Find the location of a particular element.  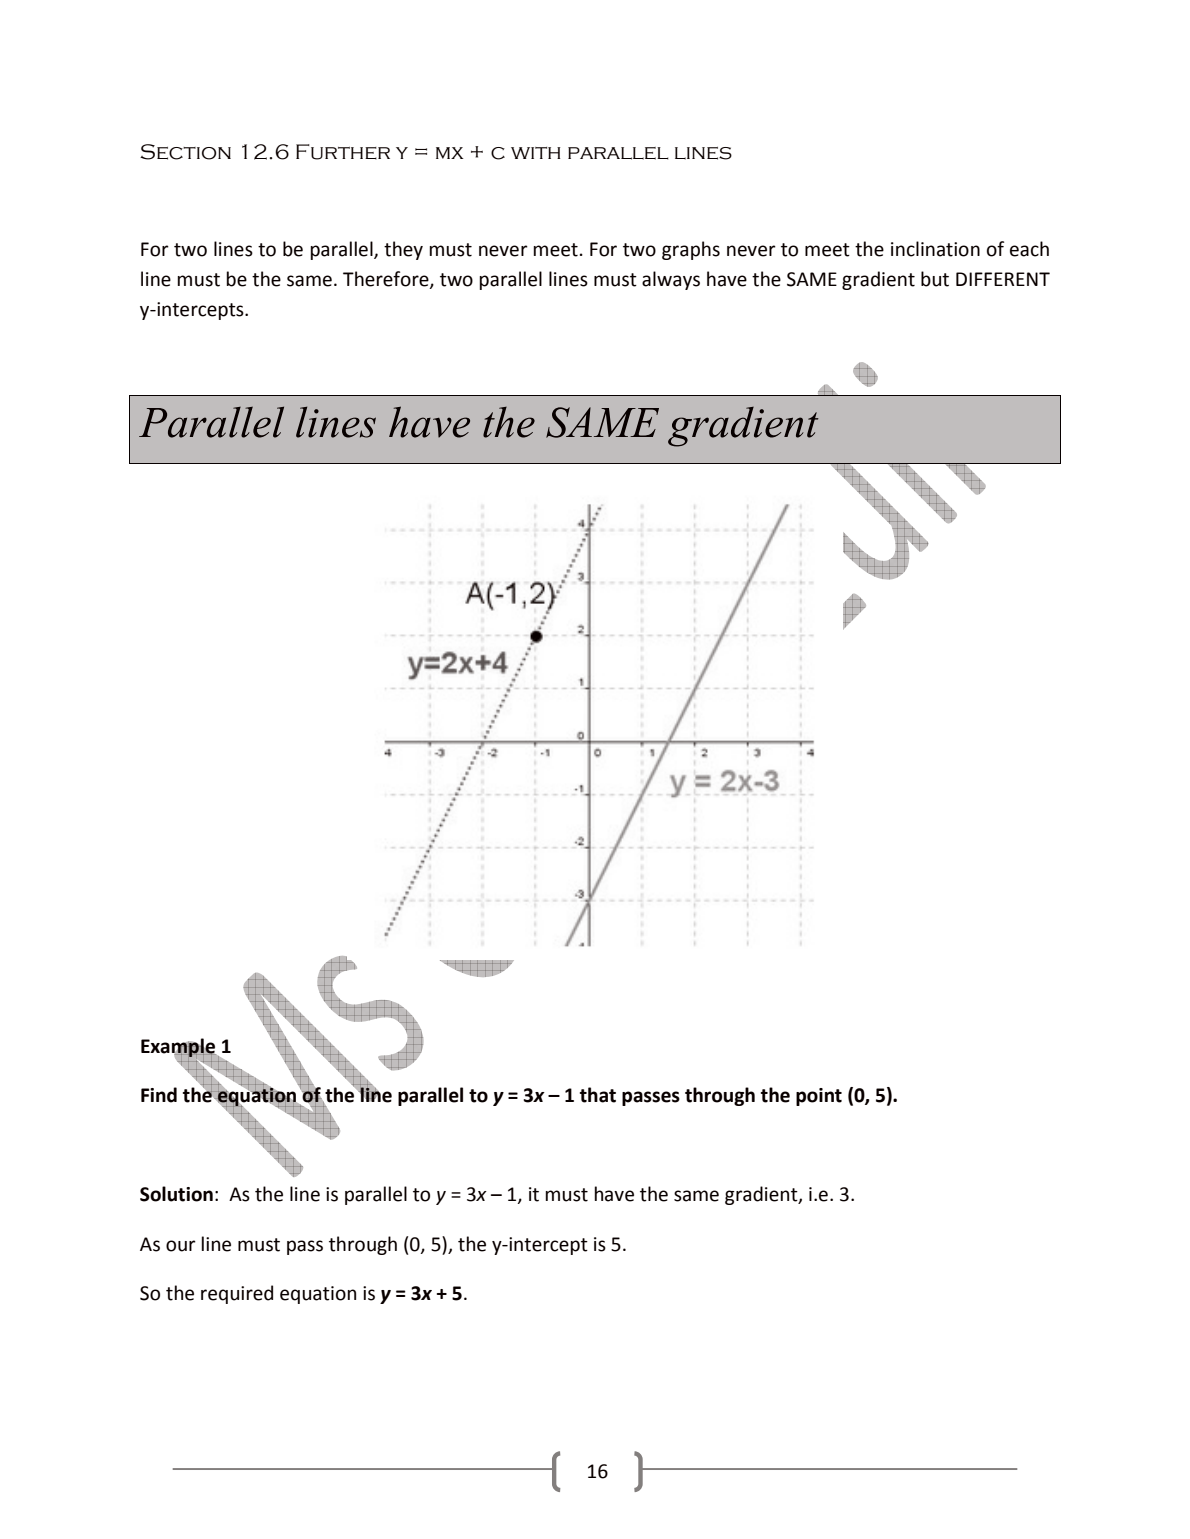

point is located at coordinates (819, 1097).
